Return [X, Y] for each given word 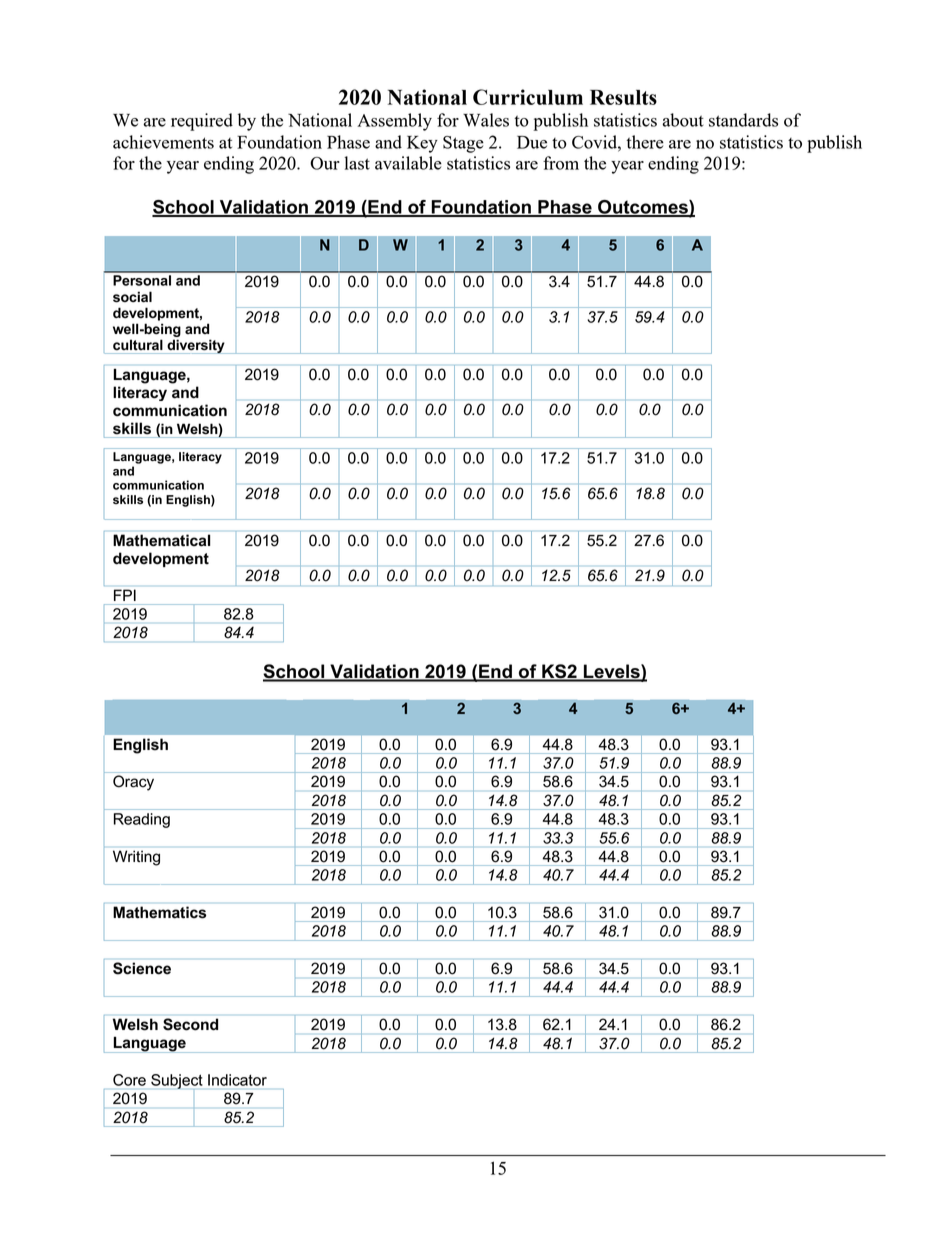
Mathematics [159, 912]
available [408, 163]
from [561, 163]
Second [190, 1024]
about [683, 120]
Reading [142, 820]
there [645, 142]
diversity [196, 346]
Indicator [237, 1080]
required [202, 122]
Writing [136, 858]
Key [422, 144]
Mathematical [161, 540]
